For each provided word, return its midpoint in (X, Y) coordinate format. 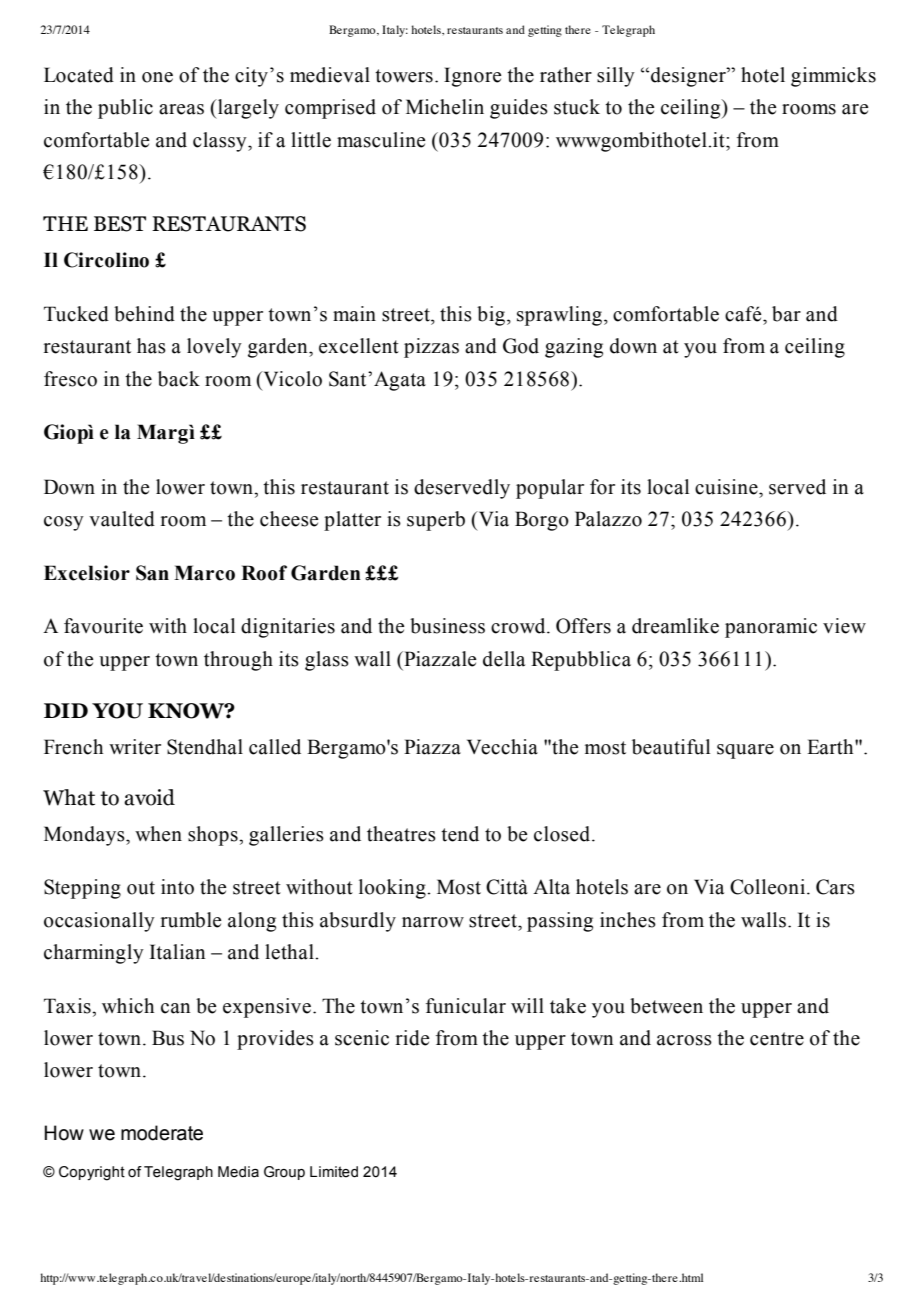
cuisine (727, 487)
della (504, 659)
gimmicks (833, 77)
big (492, 316)
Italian (178, 952)
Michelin (445, 107)
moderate (162, 1133)
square (745, 751)
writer (135, 747)
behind (144, 314)
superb (436, 521)
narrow (433, 922)
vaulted (122, 519)
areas (181, 109)
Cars (835, 887)
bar (786, 314)
